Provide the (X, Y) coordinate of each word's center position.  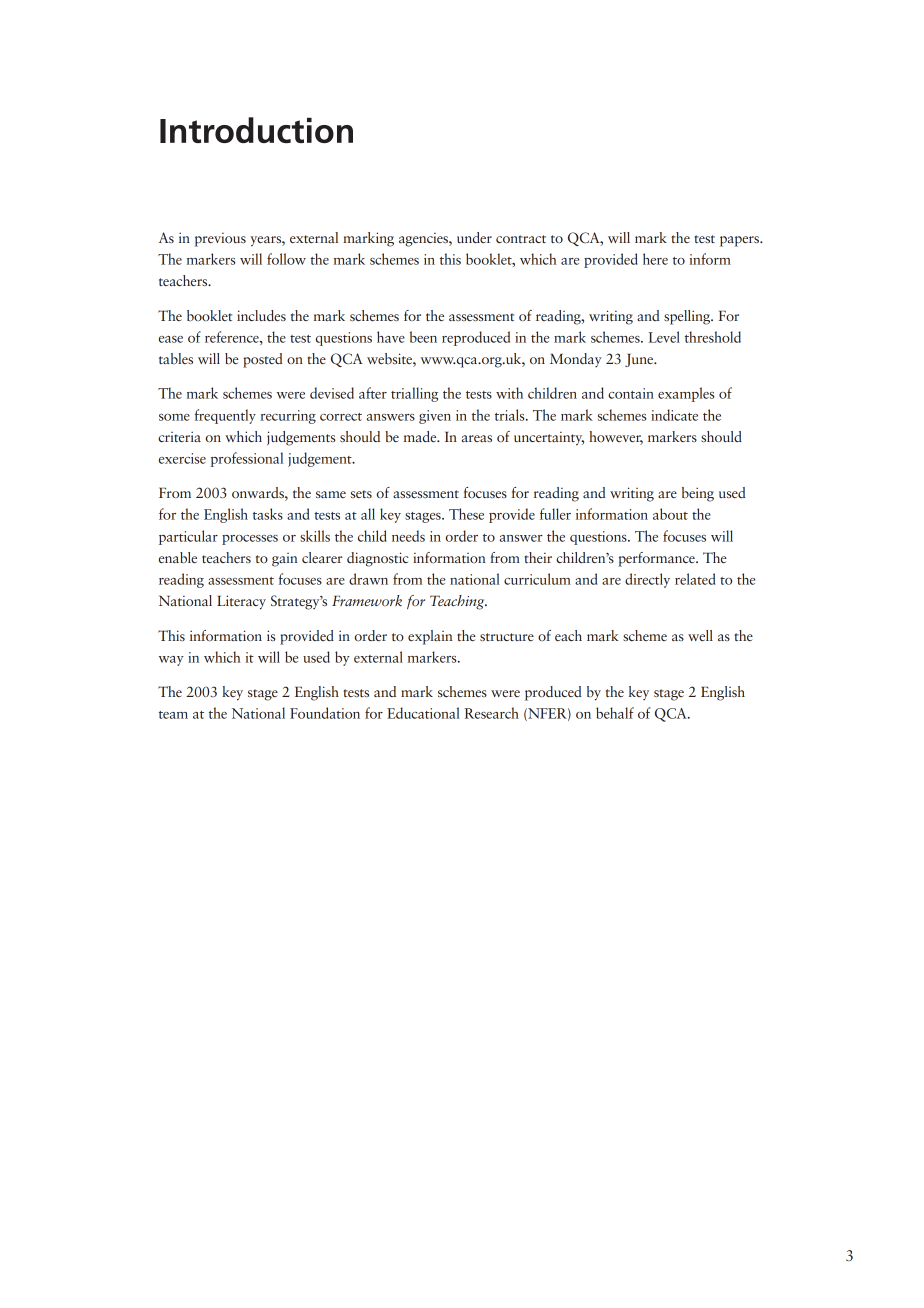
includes (261, 315)
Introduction (256, 130)
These (466, 514)
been (423, 337)
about (670, 514)
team (173, 715)
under (474, 237)
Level (664, 337)
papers (740, 241)
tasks (268, 514)
